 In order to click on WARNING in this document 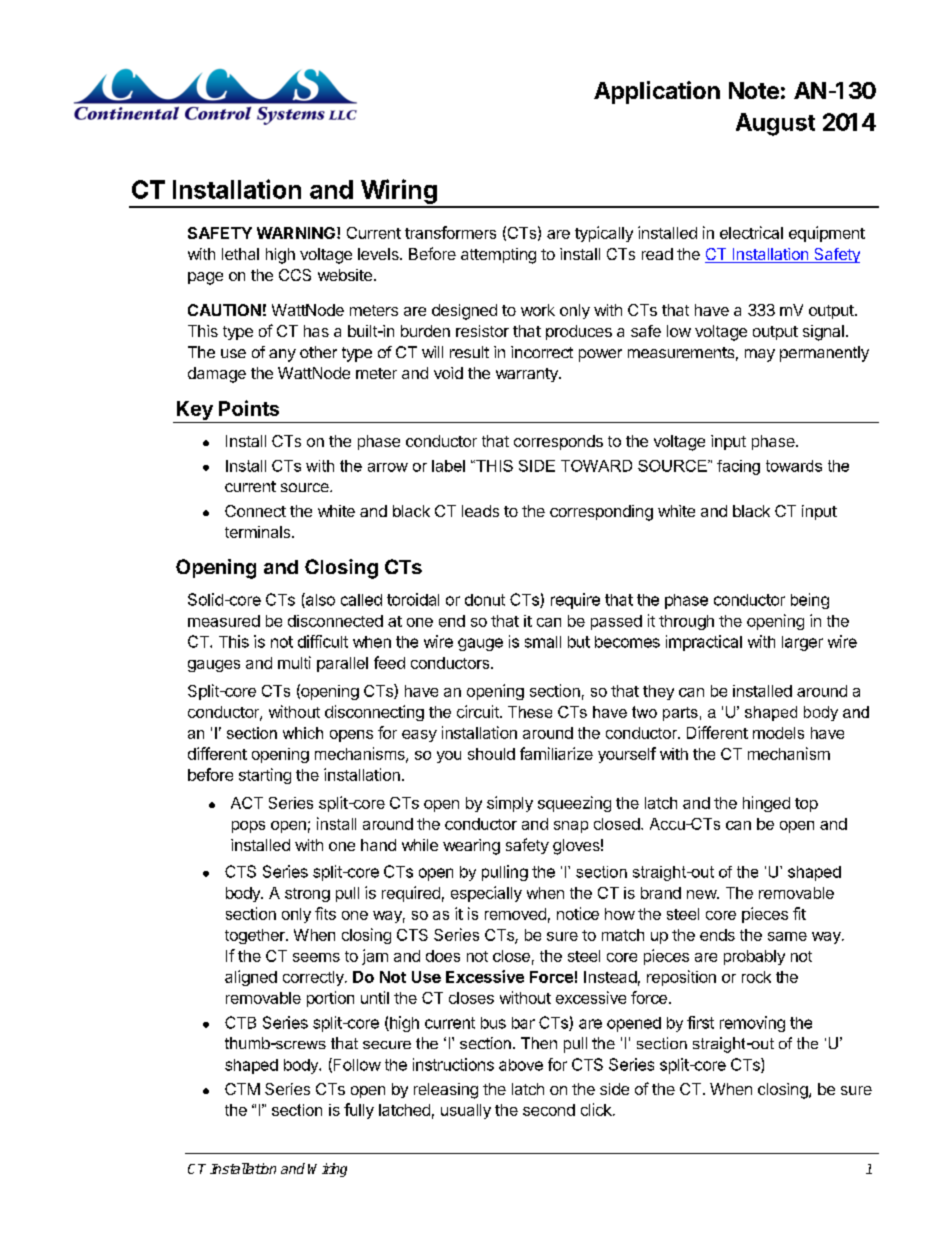, I will do `click(296, 233)`.
